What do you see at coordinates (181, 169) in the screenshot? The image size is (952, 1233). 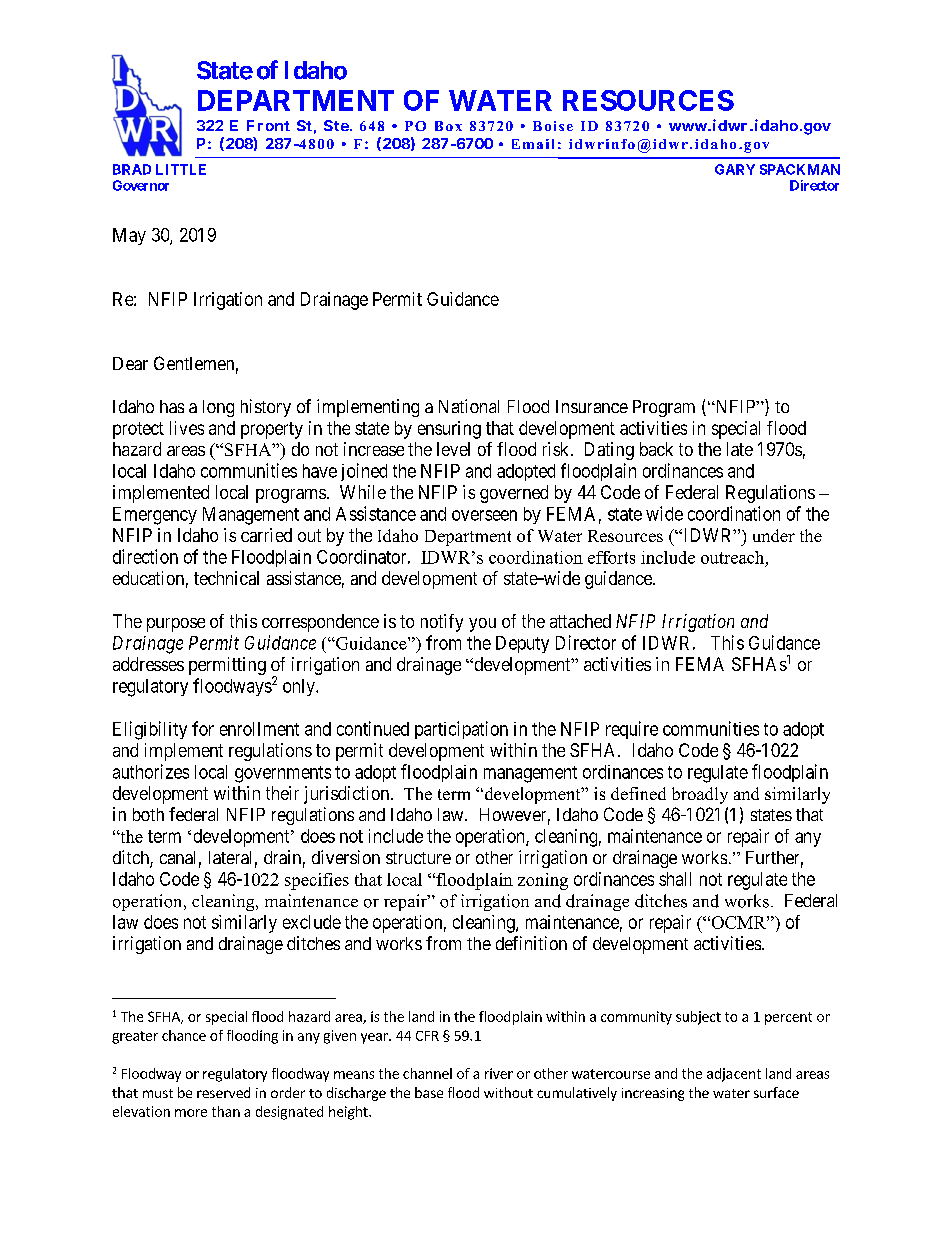 I see `LITTLE` at bounding box center [181, 169].
